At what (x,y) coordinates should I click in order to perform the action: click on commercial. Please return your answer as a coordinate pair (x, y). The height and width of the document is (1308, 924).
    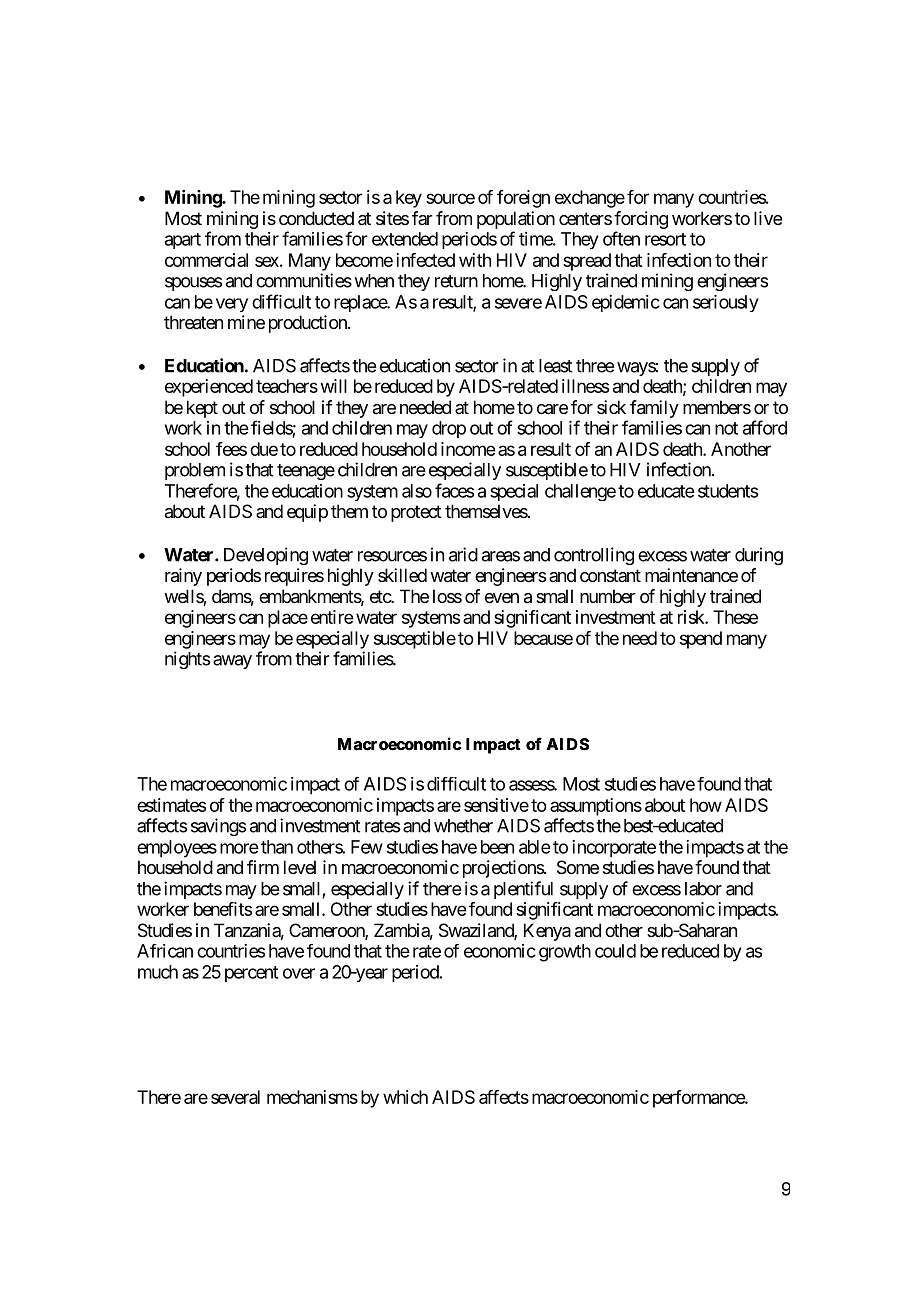
    Looking at the image, I should click on (206, 260).
